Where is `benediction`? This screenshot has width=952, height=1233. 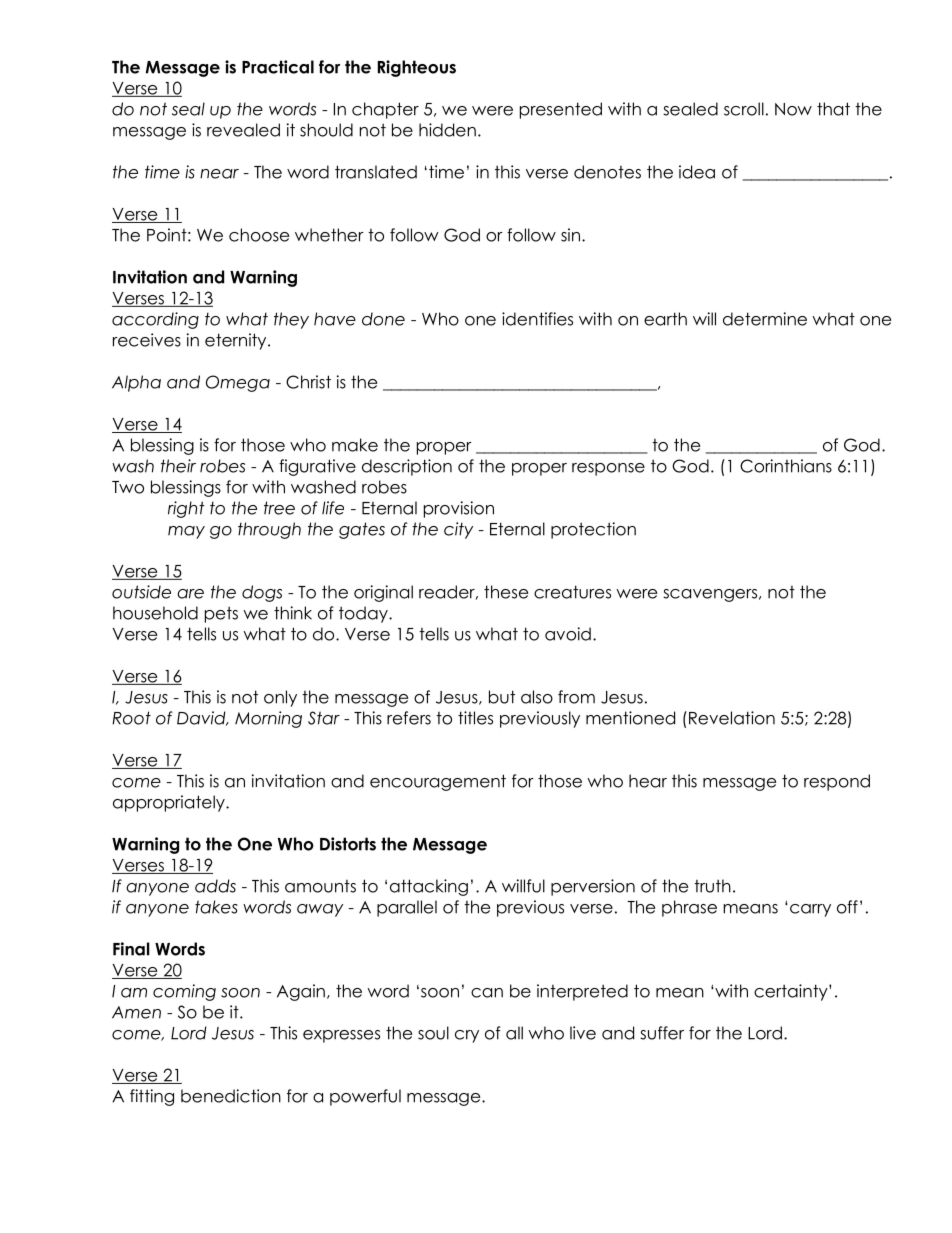
benediction is located at coordinates (231, 1096).
